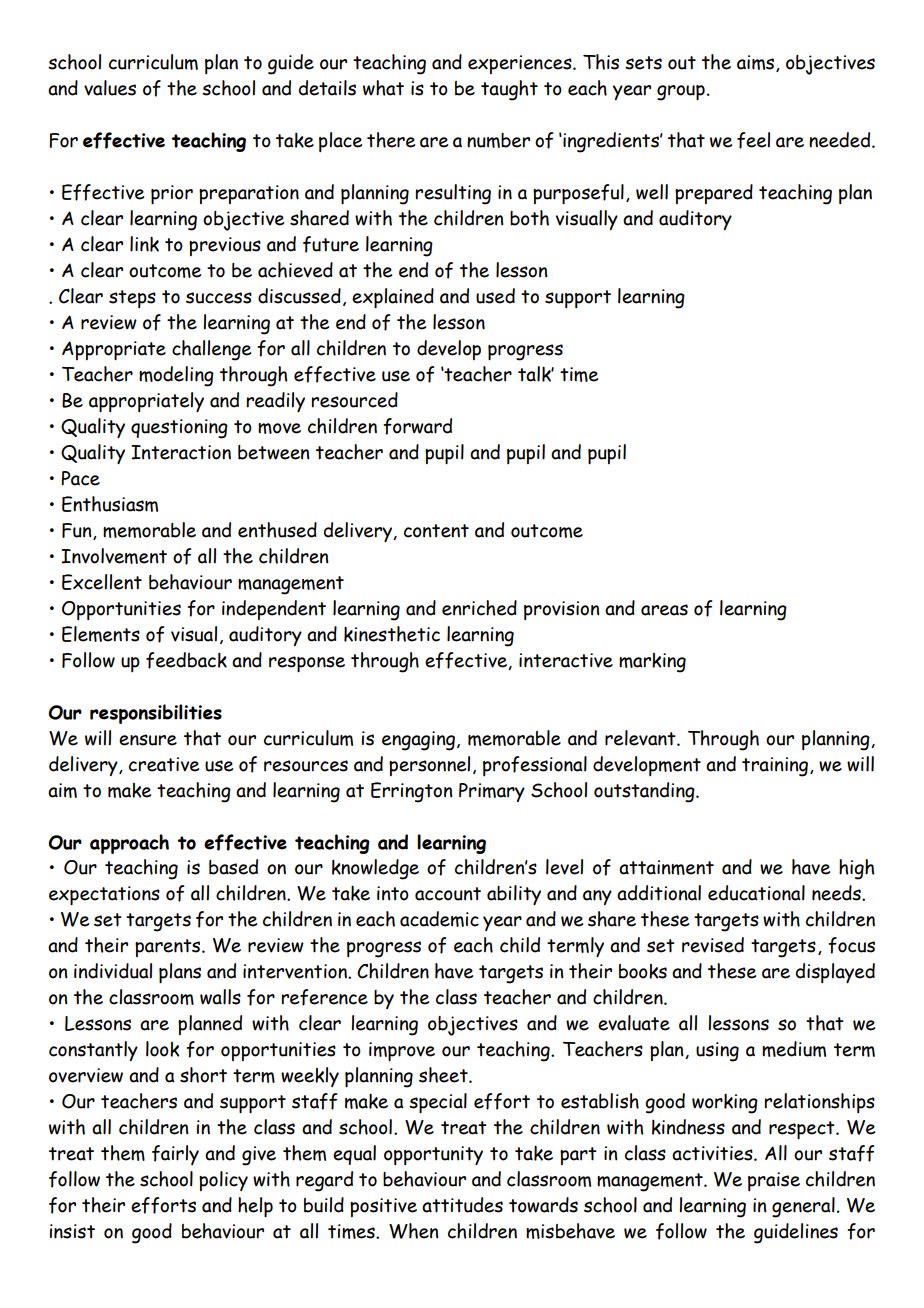  I want to click on aims, so click(757, 63).
